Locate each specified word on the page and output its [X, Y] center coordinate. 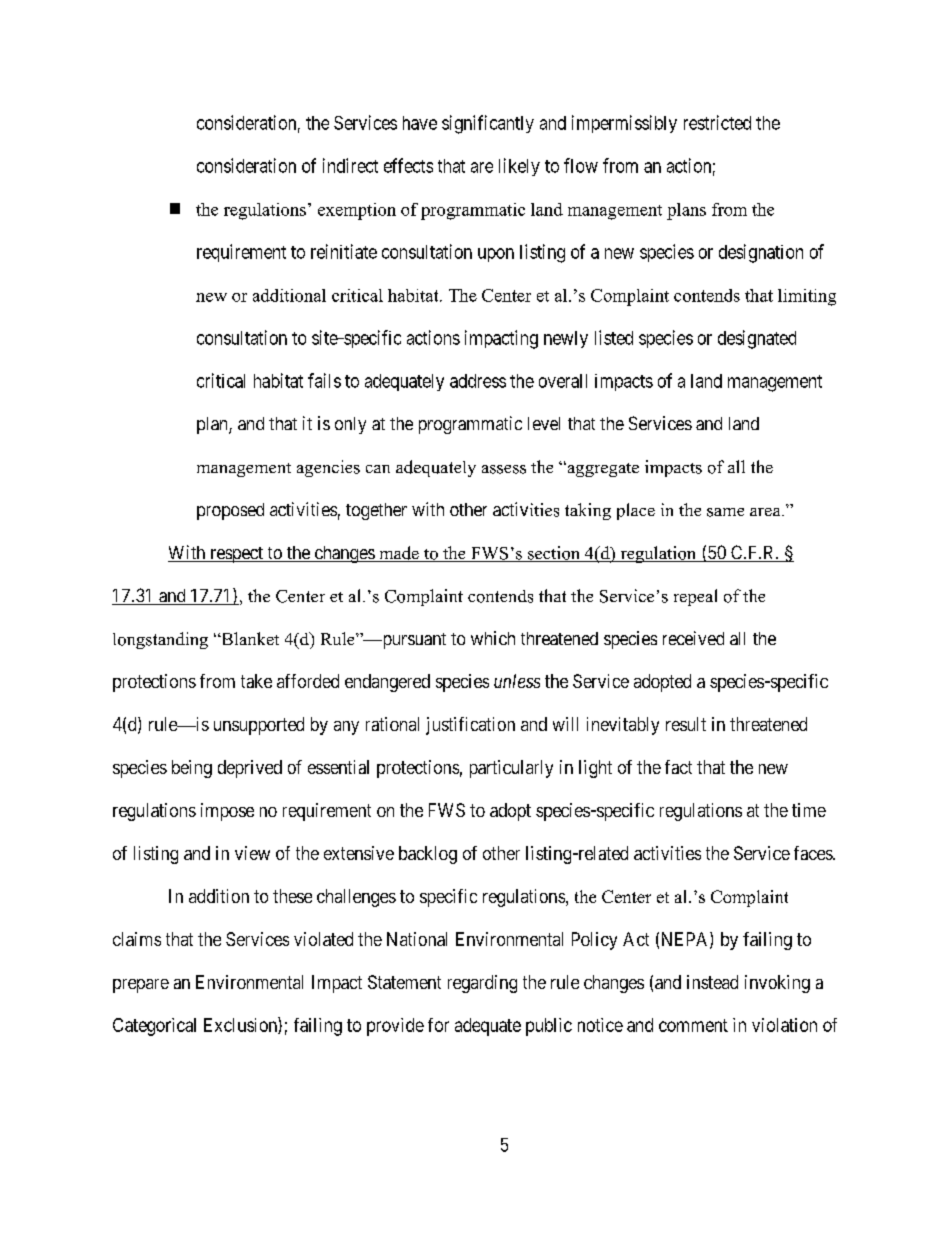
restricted [717, 122]
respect [236, 555]
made [399, 554]
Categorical [154, 1027]
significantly [488, 124]
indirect [350, 165]
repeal [695, 597]
